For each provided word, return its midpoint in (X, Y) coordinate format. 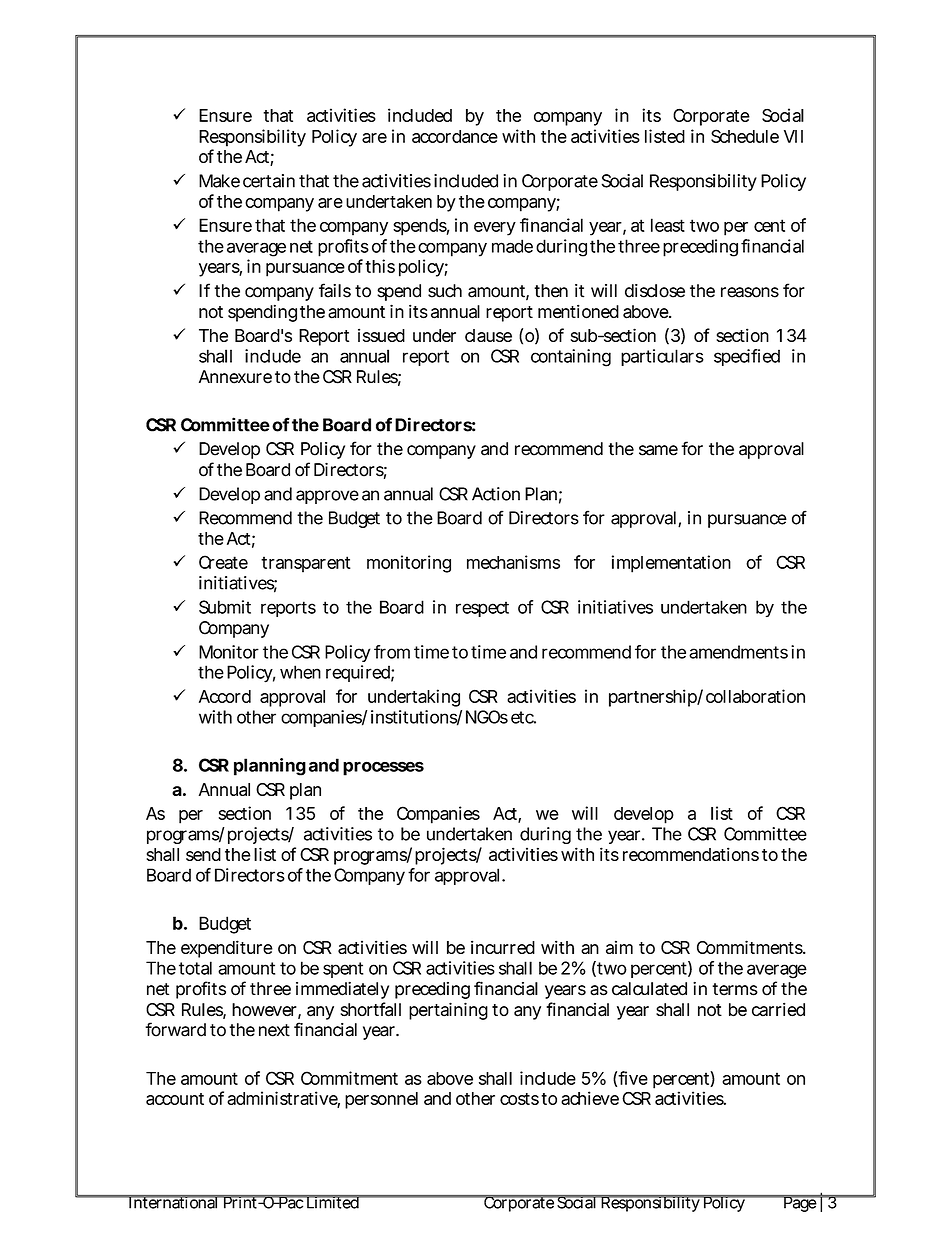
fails (335, 290)
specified (747, 357)
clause (488, 335)
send (203, 854)
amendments (738, 652)
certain (269, 181)
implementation (671, 564)
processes (383, 768)
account (175, 1099)
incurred (503, 947)
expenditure (227, 949)
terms (735, 989)
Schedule (745, 136)
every (495, 229)
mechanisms (513, 562)
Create (223, 562)
